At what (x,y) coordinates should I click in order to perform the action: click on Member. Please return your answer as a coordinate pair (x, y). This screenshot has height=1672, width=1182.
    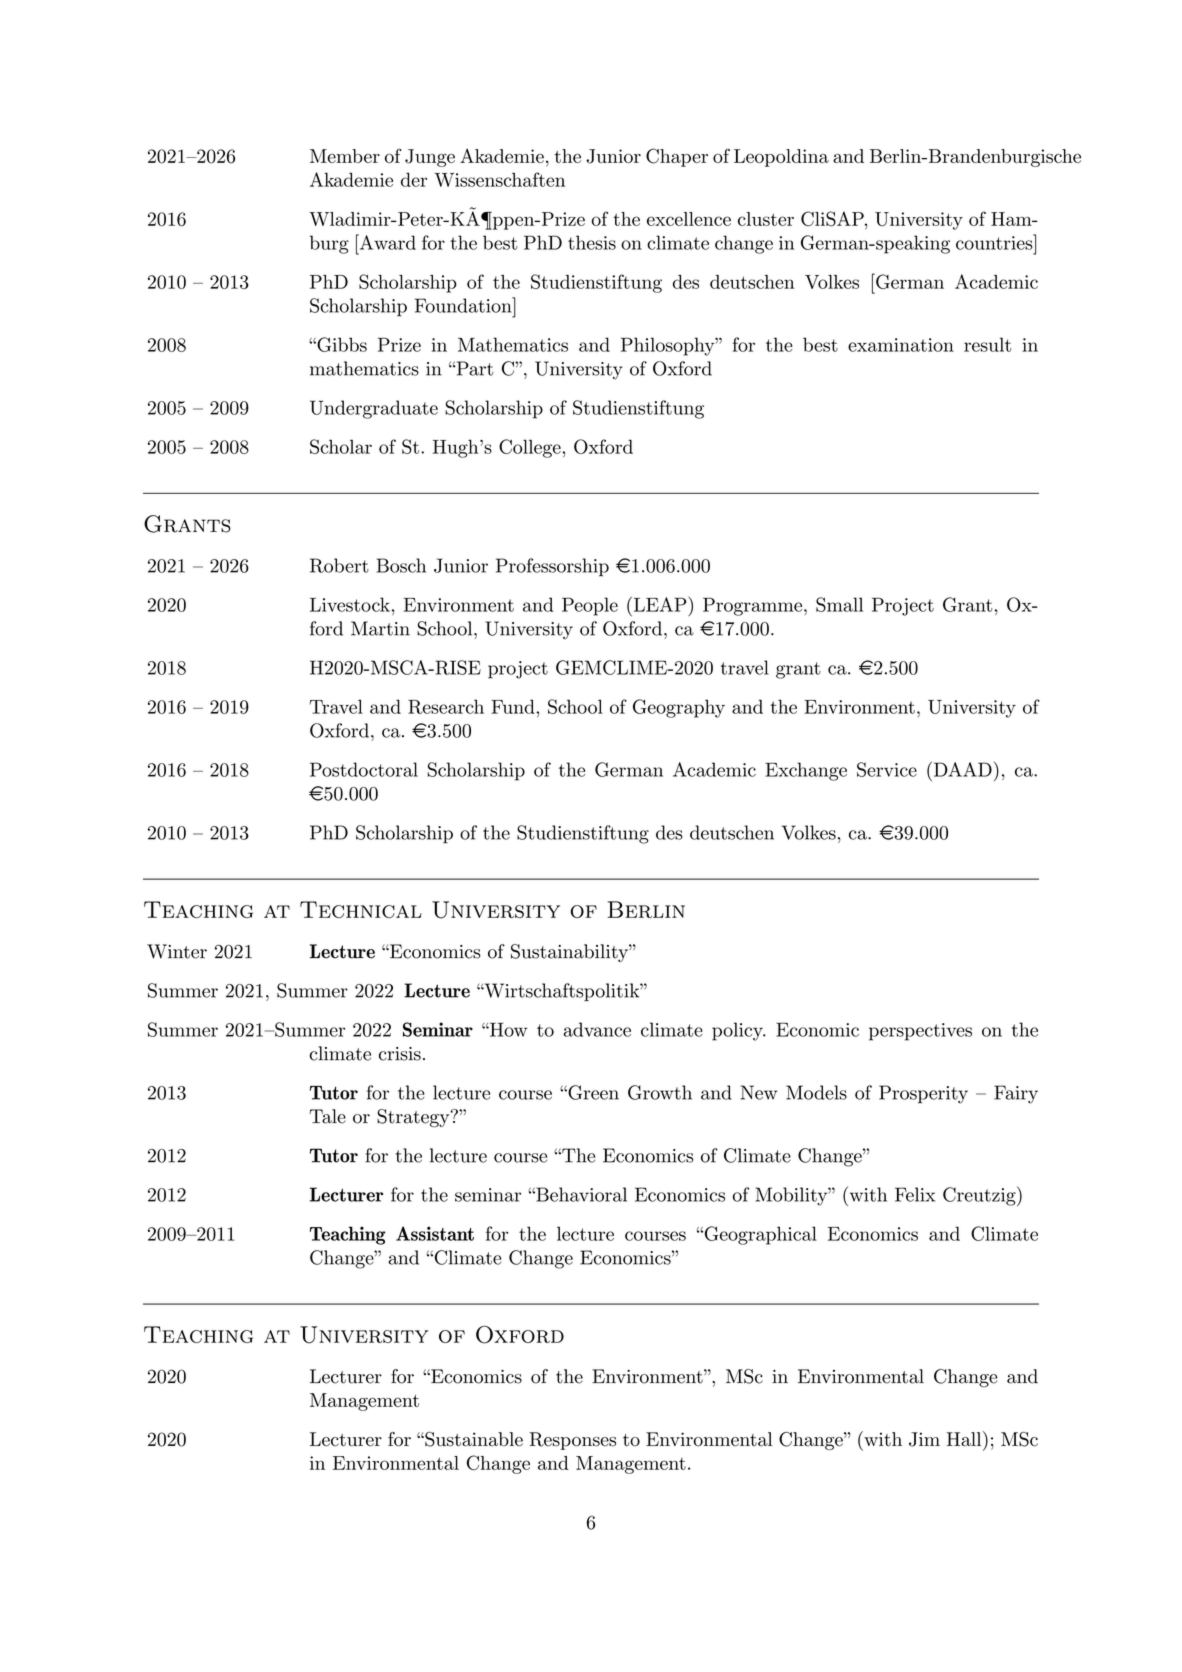
    Looking at the image, I should click on (345, 156).
